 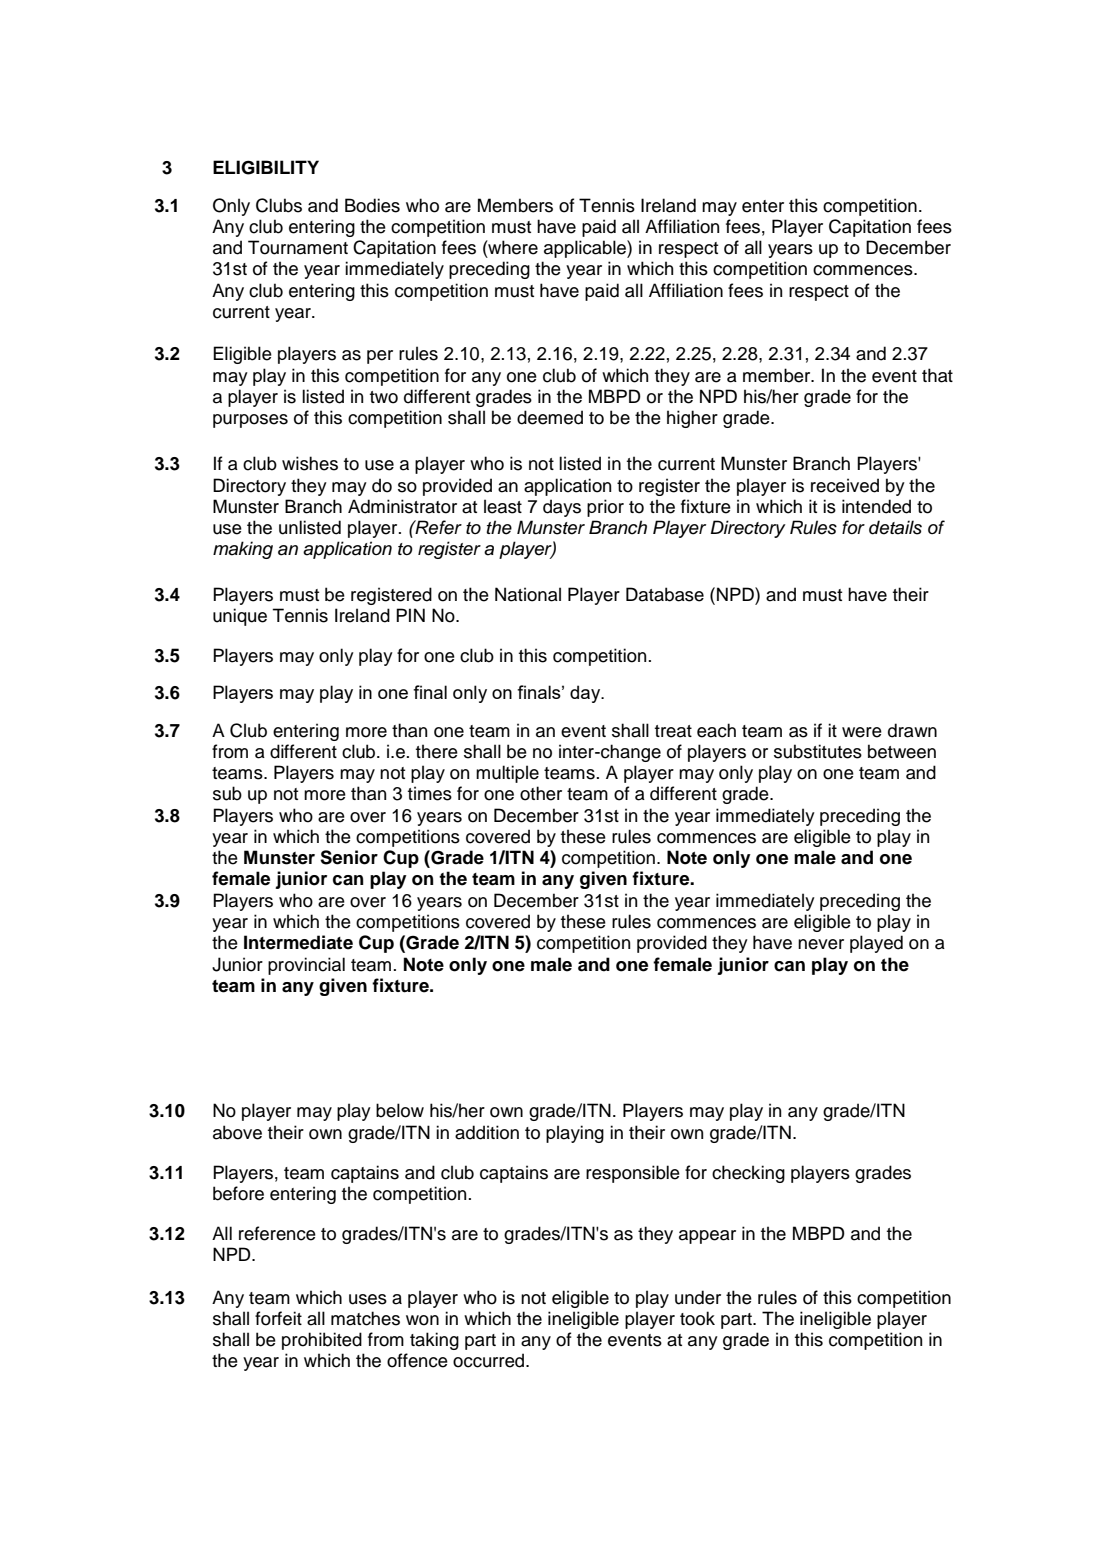 I want to click on were, so click(x=862, y=732).
